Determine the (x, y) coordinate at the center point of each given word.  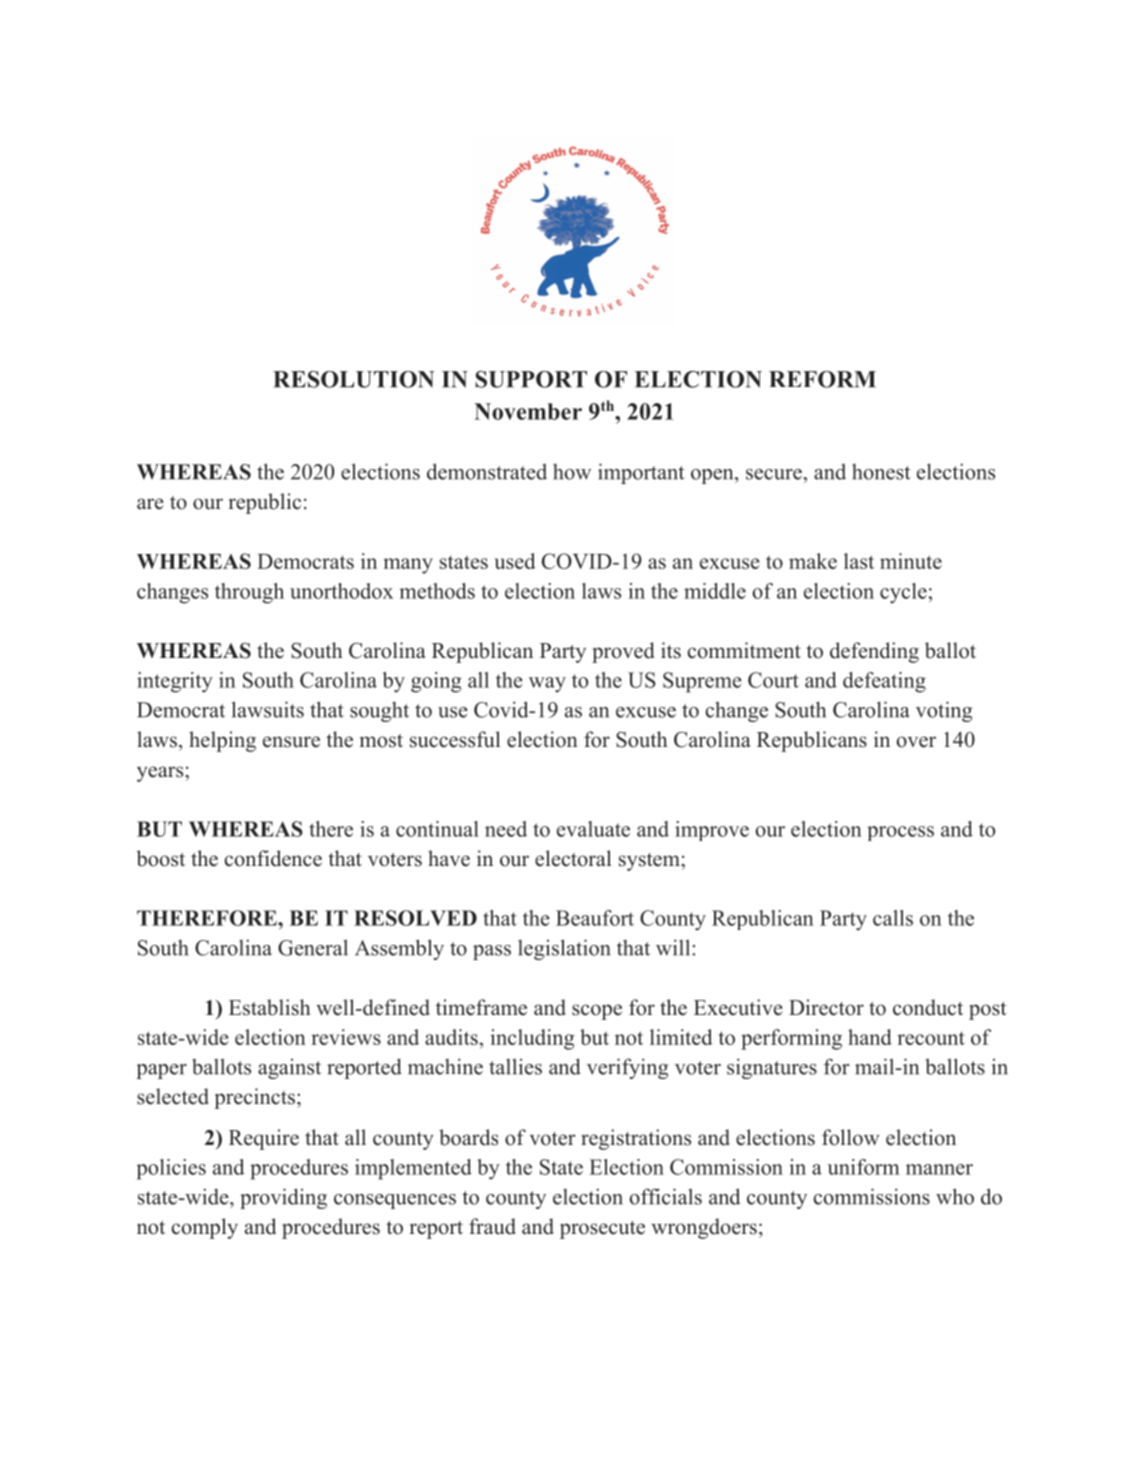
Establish (270, 1007)
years (161, 774)
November (528, 411)
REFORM (822, 379)
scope (597, 1012)
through (249, 593)
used (515, 561)
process (900, 833)
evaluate (593, 829)
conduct (928, 1007)
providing (283, 1198)
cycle (903, 593)
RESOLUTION (353, 379)
